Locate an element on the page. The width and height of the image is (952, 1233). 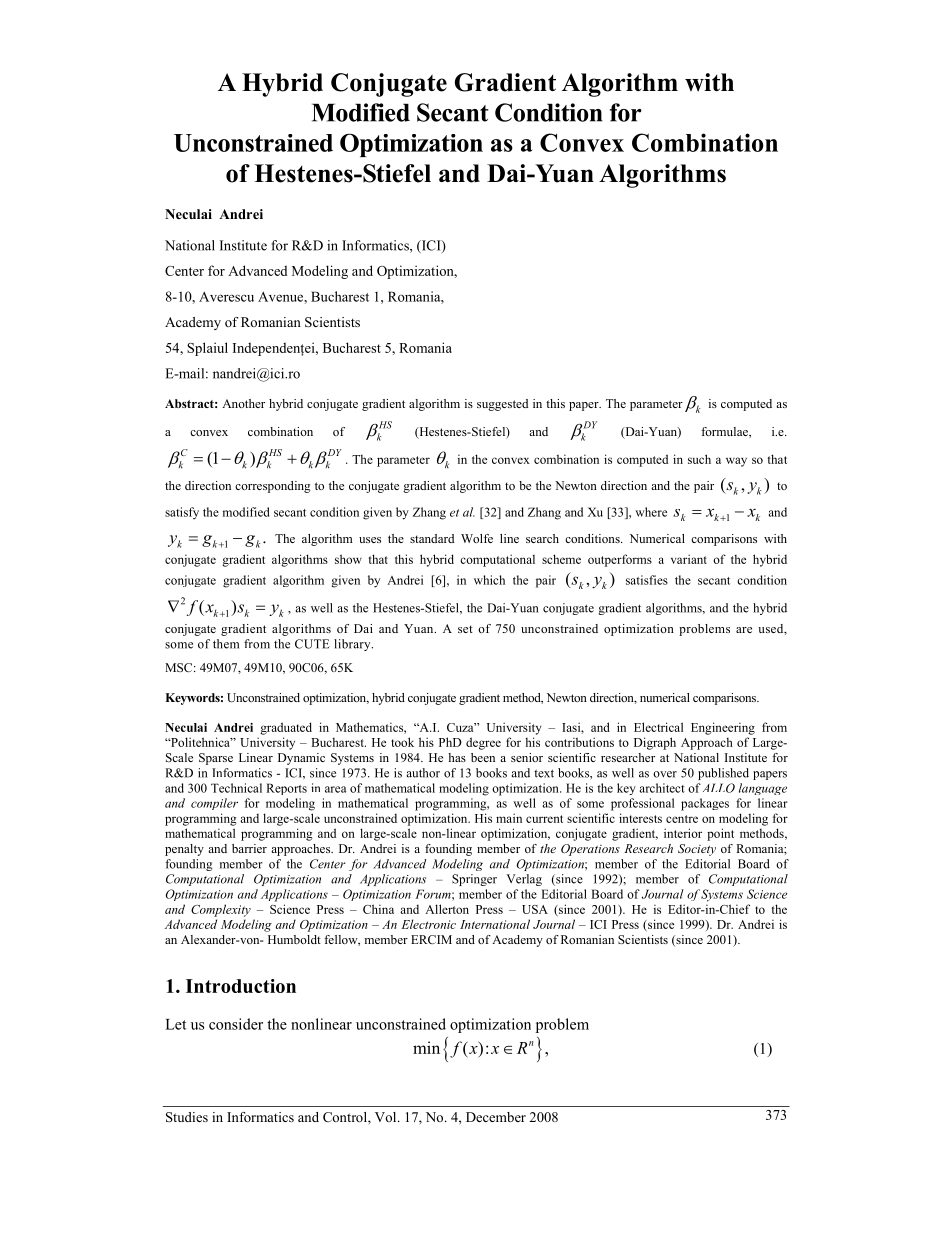
suggested is located at coordinates (502, 405).
